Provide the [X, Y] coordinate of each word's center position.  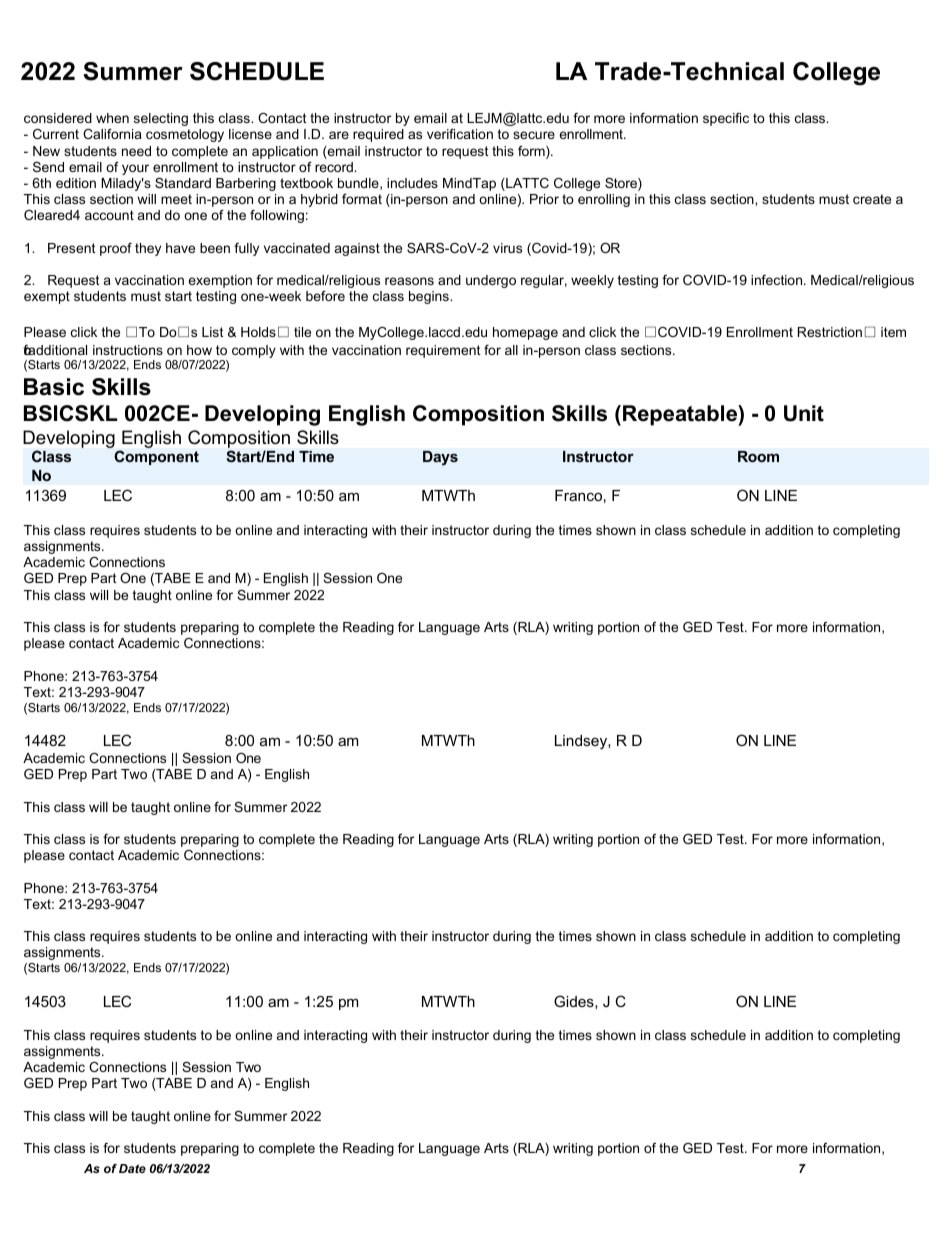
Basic [54, 387]
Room [758, 456]
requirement [443, 351]
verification [460, 134]
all [511, 350]
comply [254, 351]
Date [132, 1168]
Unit [804, 413]
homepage [525, 333]
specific [726, 119]
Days [440, 458]
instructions [128, 350]
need [136, 151]
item [893, 332]
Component [156, 457]
